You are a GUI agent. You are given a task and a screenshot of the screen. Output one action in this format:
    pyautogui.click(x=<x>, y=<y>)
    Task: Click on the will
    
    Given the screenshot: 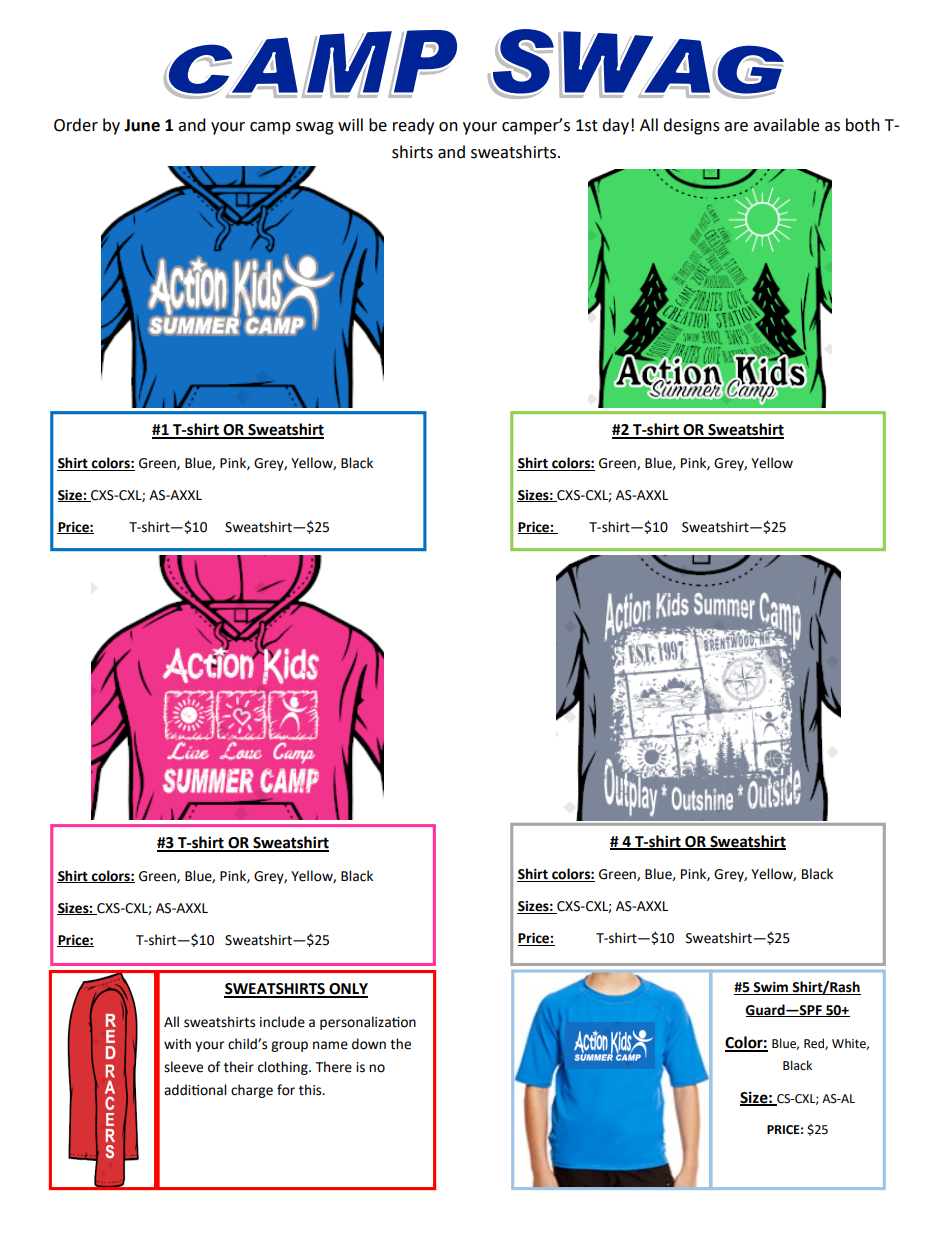 What is the action you would take?
    pyautogui.click(x=350, y=124)
